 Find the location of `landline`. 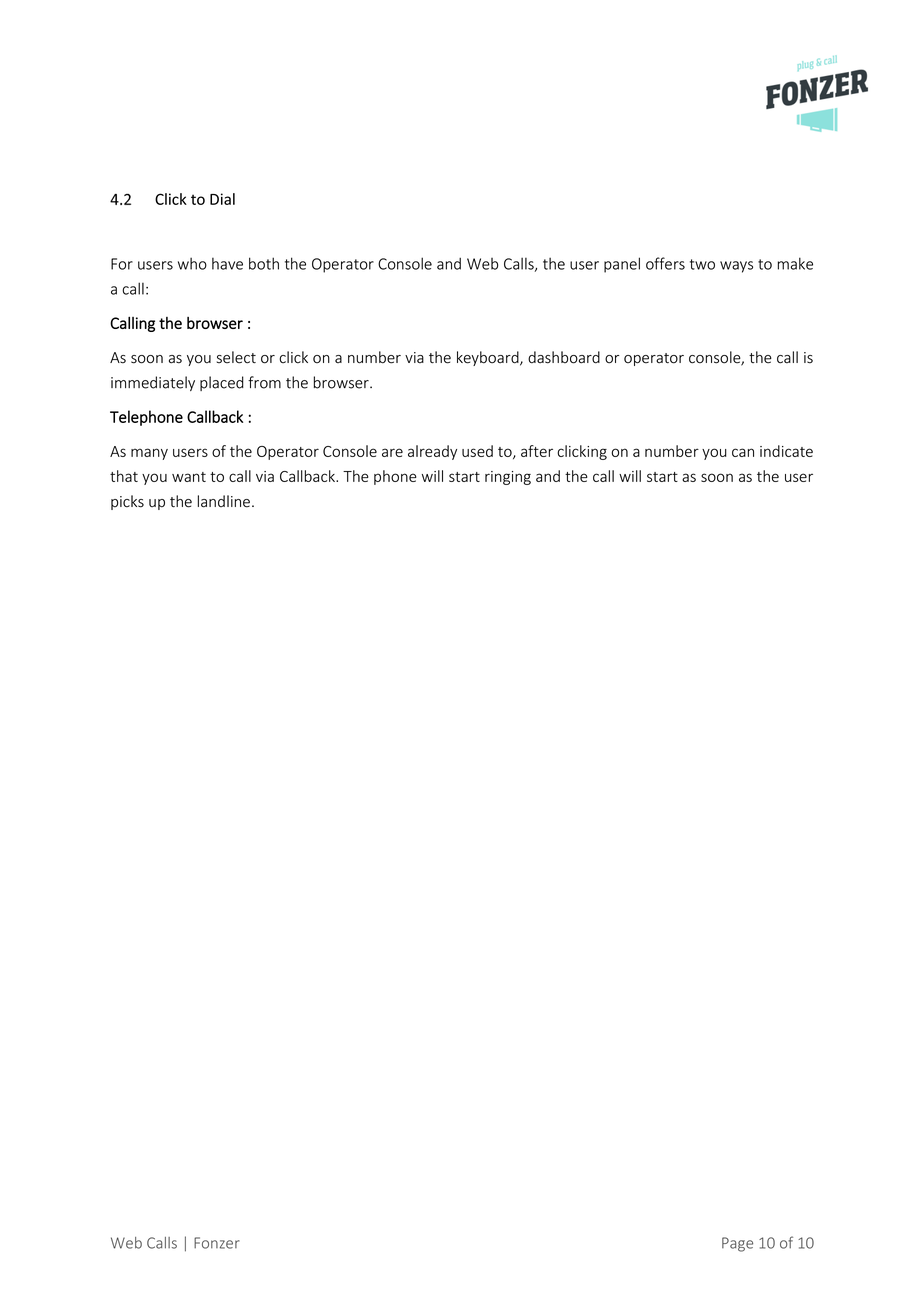

landline is located at coordinates (224, 501).
